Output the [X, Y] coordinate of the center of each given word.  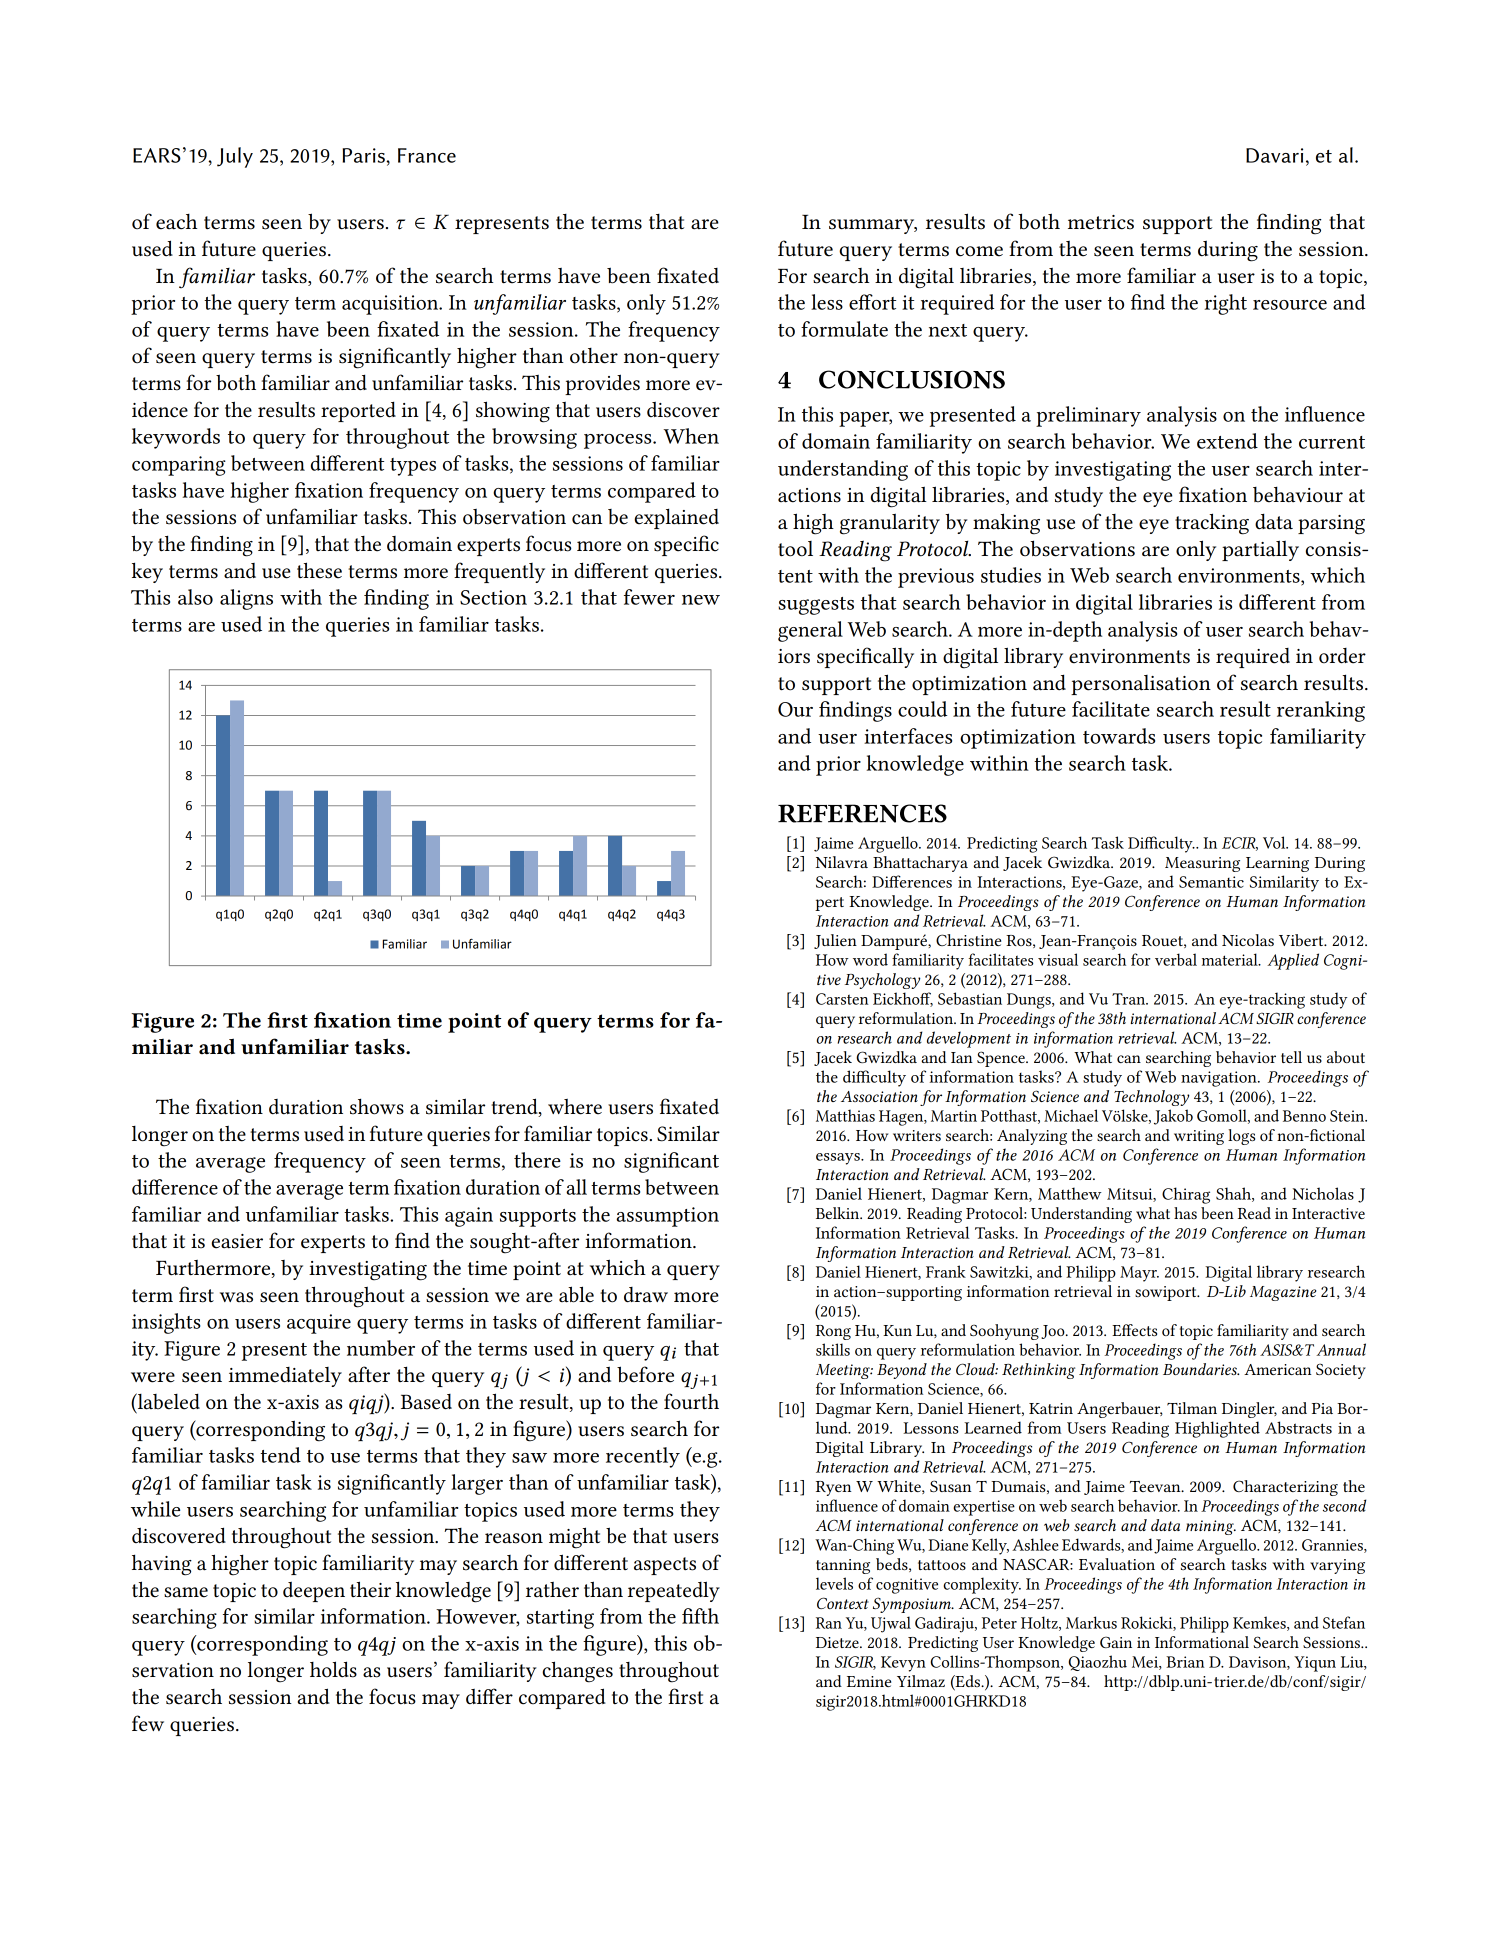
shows [377, 1106]
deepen [314, 1592]
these [319, 570]
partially [1260, 550]
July [235, 157]
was [236, 1297]
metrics [1101, 222]
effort [872, 302]
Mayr [1139, 1274]
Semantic [1211, 882]
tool [795, 549]
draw [646, 1295]
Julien [835, 941]
